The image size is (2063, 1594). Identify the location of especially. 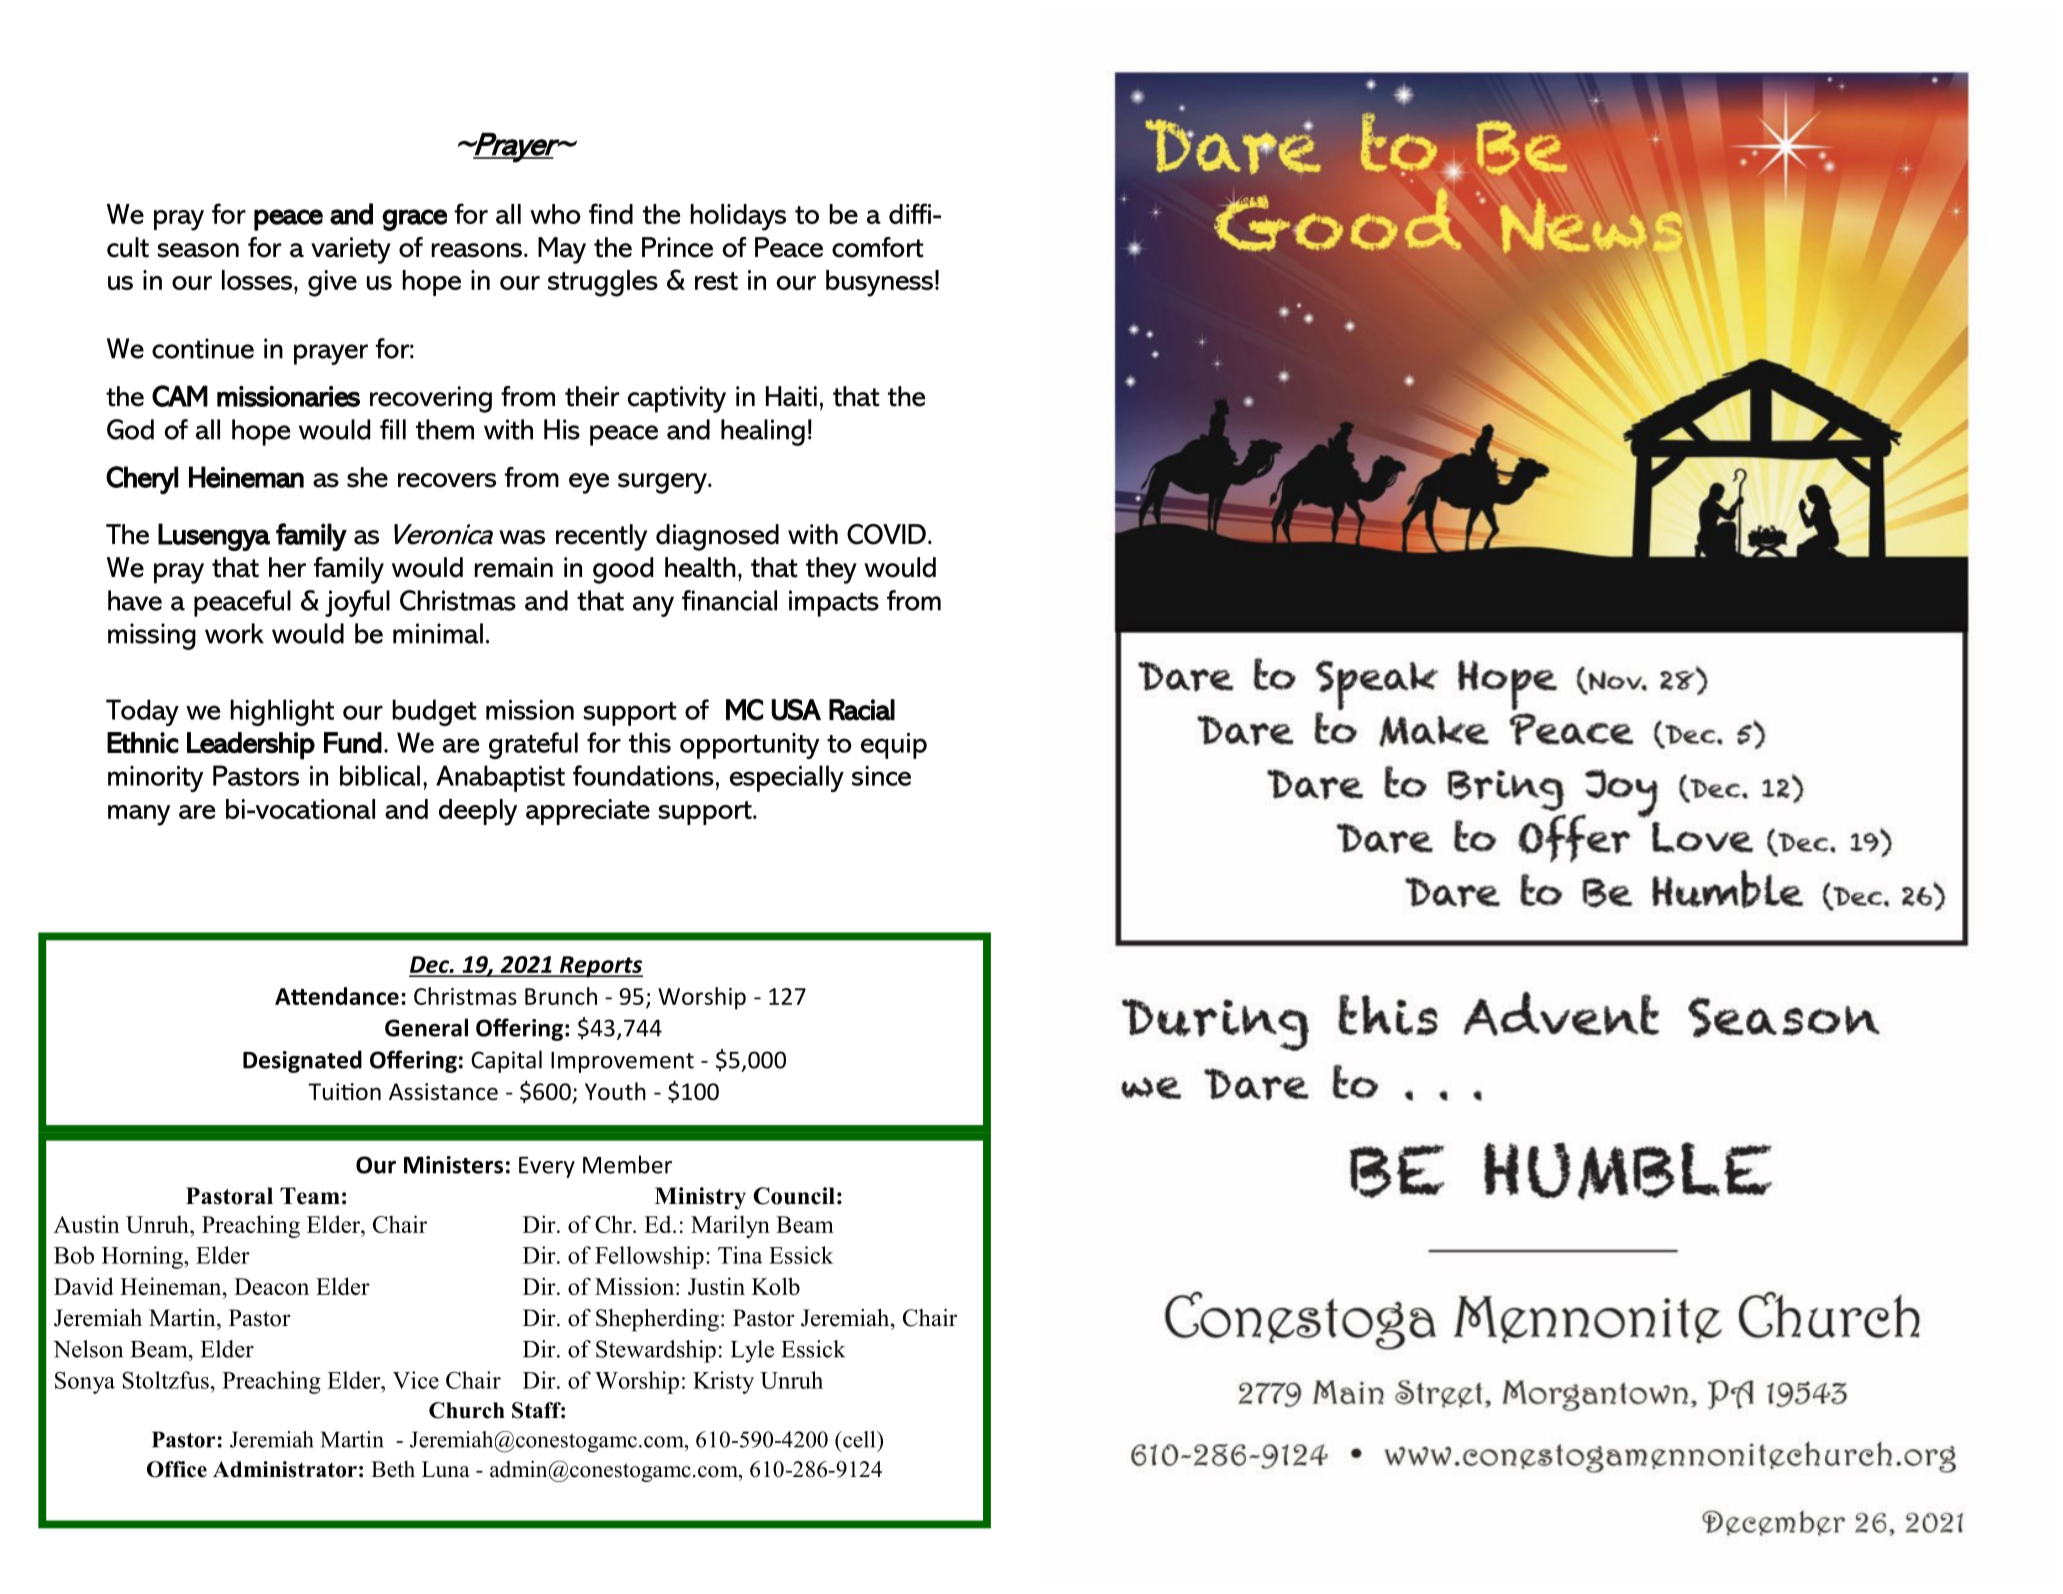
(787, 778).
